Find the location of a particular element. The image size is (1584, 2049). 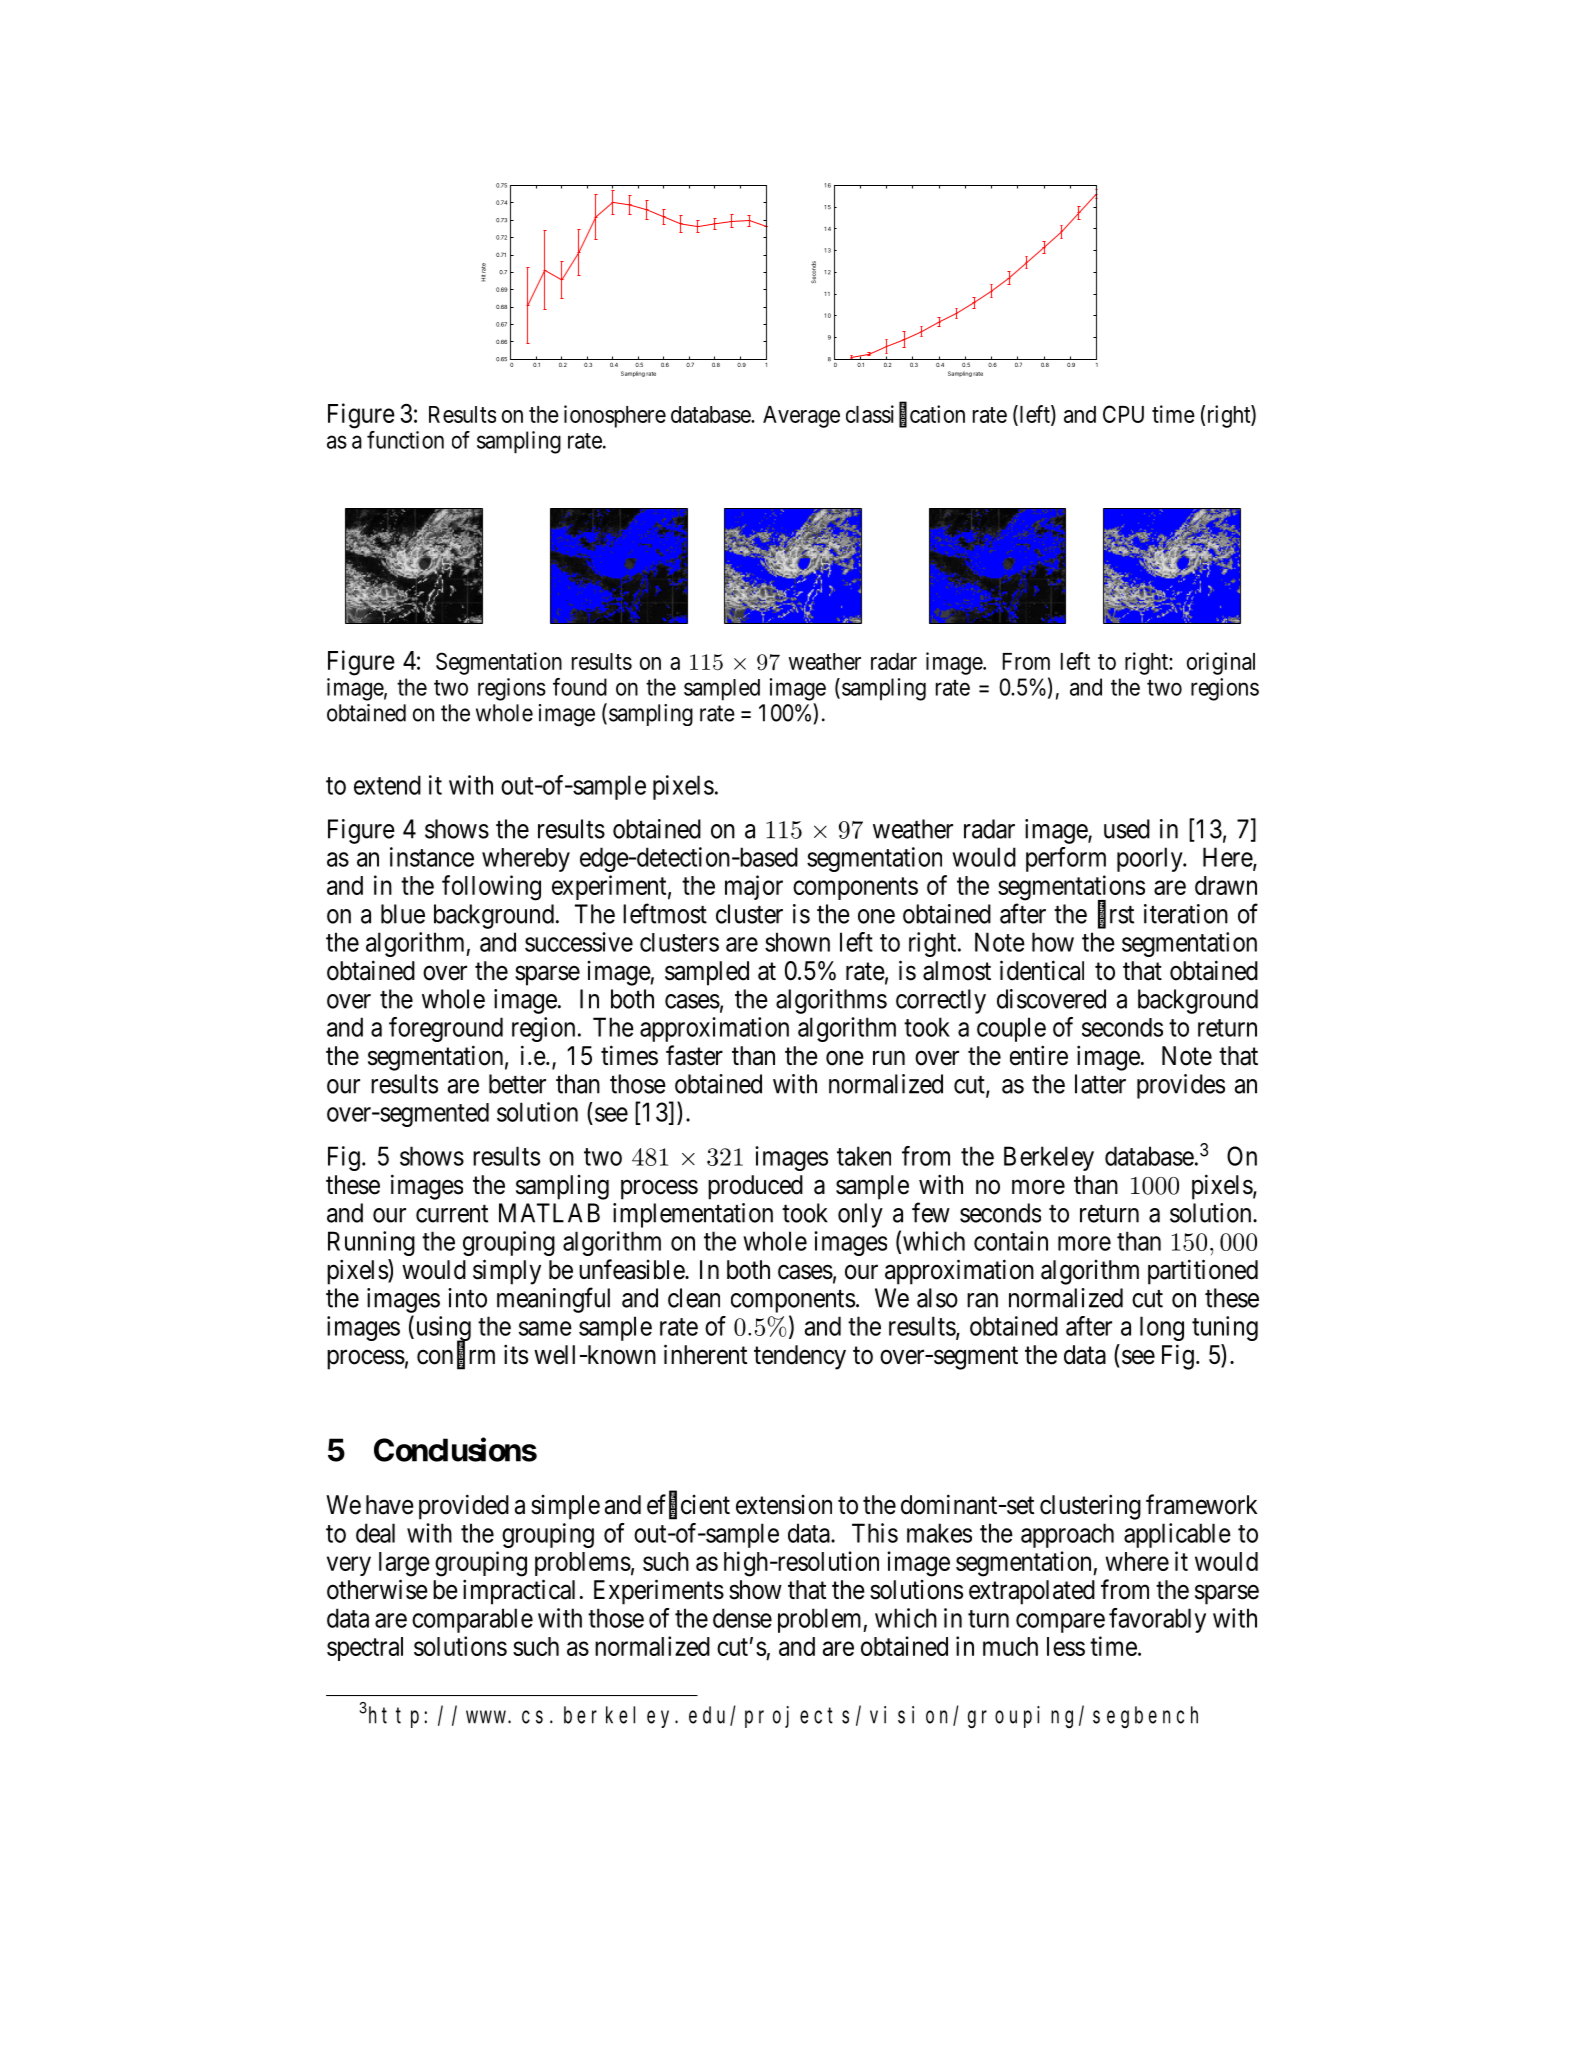

function is located at coordinates (405, 440).
